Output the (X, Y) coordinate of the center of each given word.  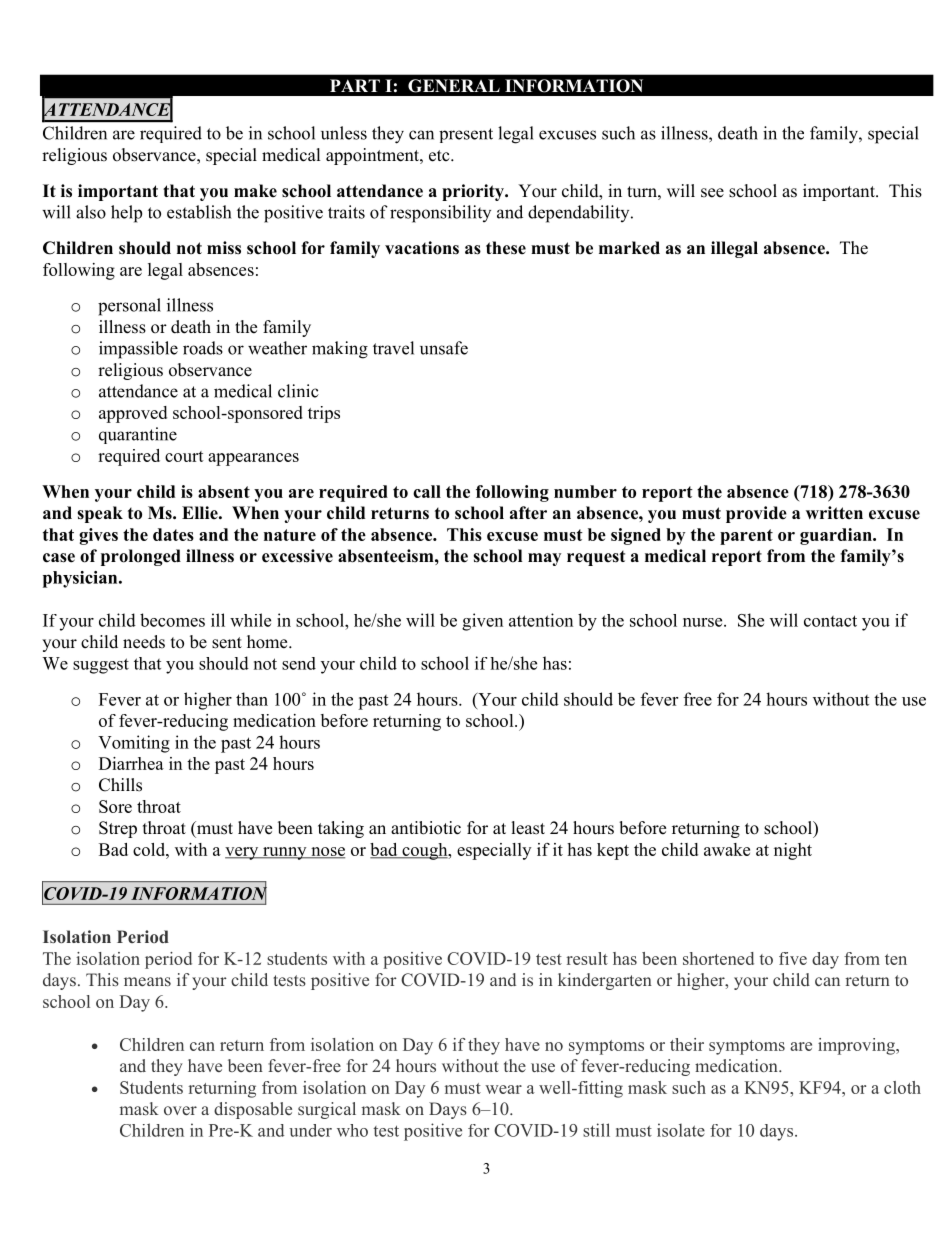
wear (503, 1089)
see (712, 193)
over (180, 1110)
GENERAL (454, 86)
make (255, 191)
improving (857, 1046)
